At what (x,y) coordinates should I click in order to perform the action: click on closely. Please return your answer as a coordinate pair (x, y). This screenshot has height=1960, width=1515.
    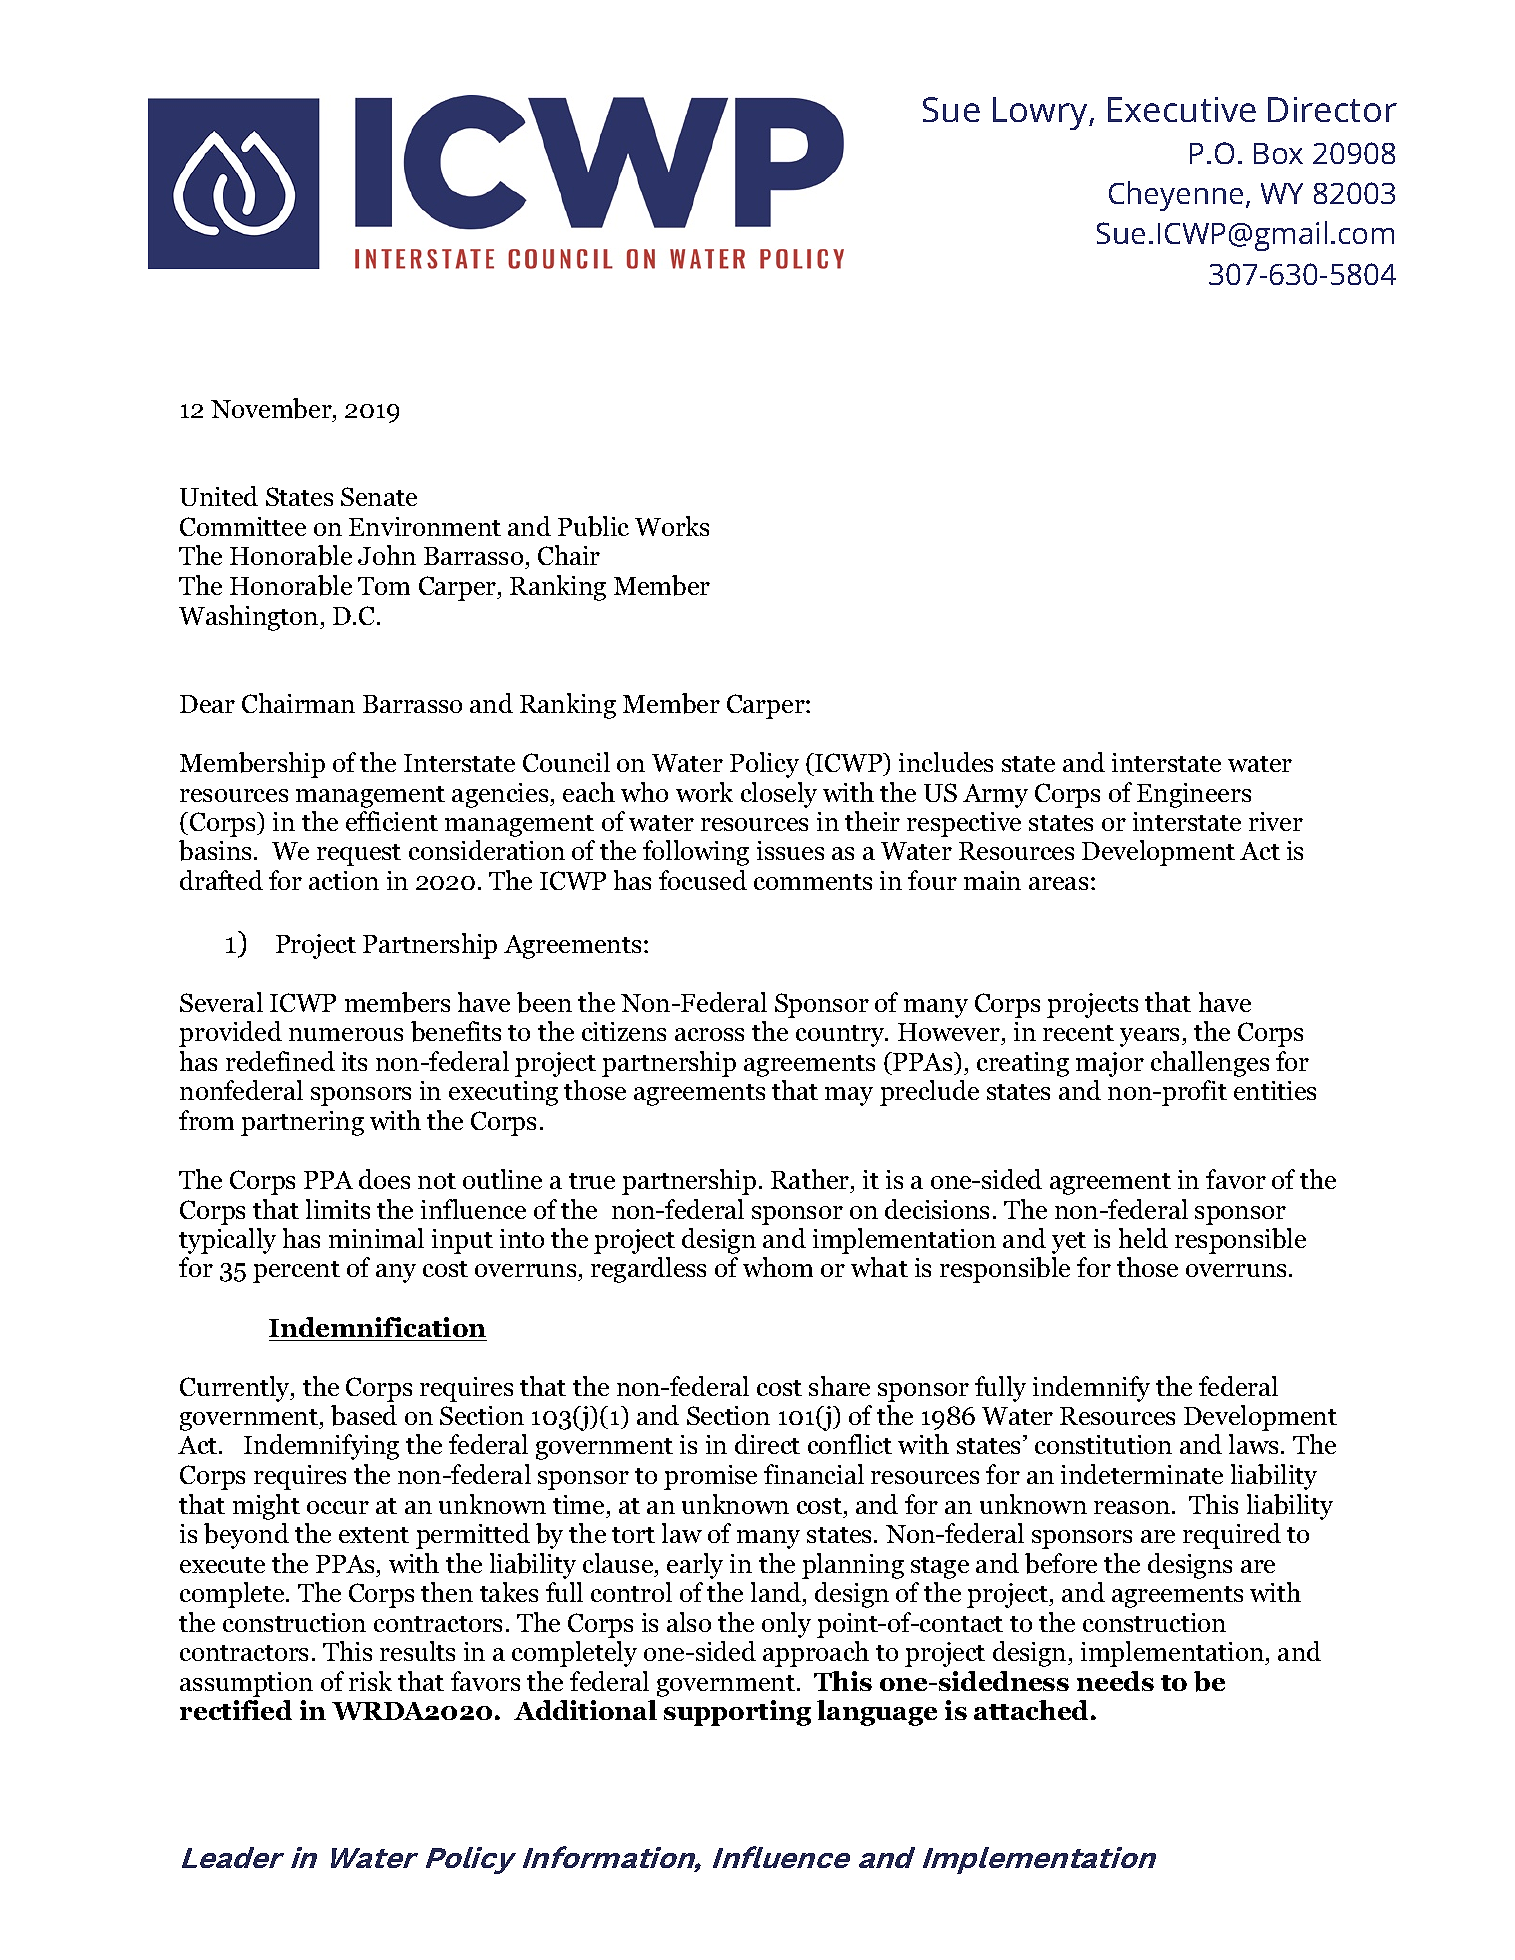
    Looking at the image, I should click on (779, 795).
